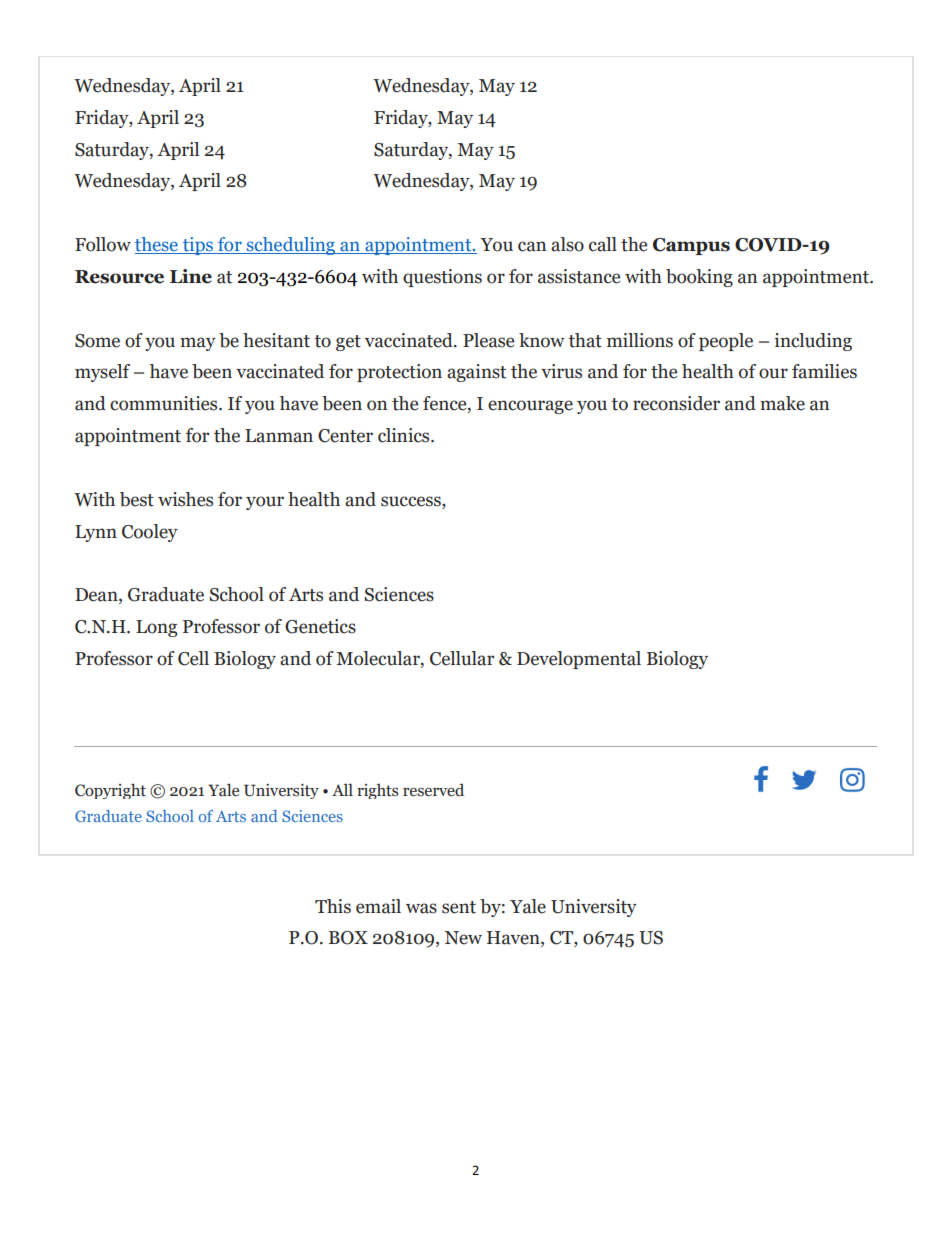  What do you see at coordinates (377, 791) in the screenshot?
I see `rights` at bounding box center [377, 791].
